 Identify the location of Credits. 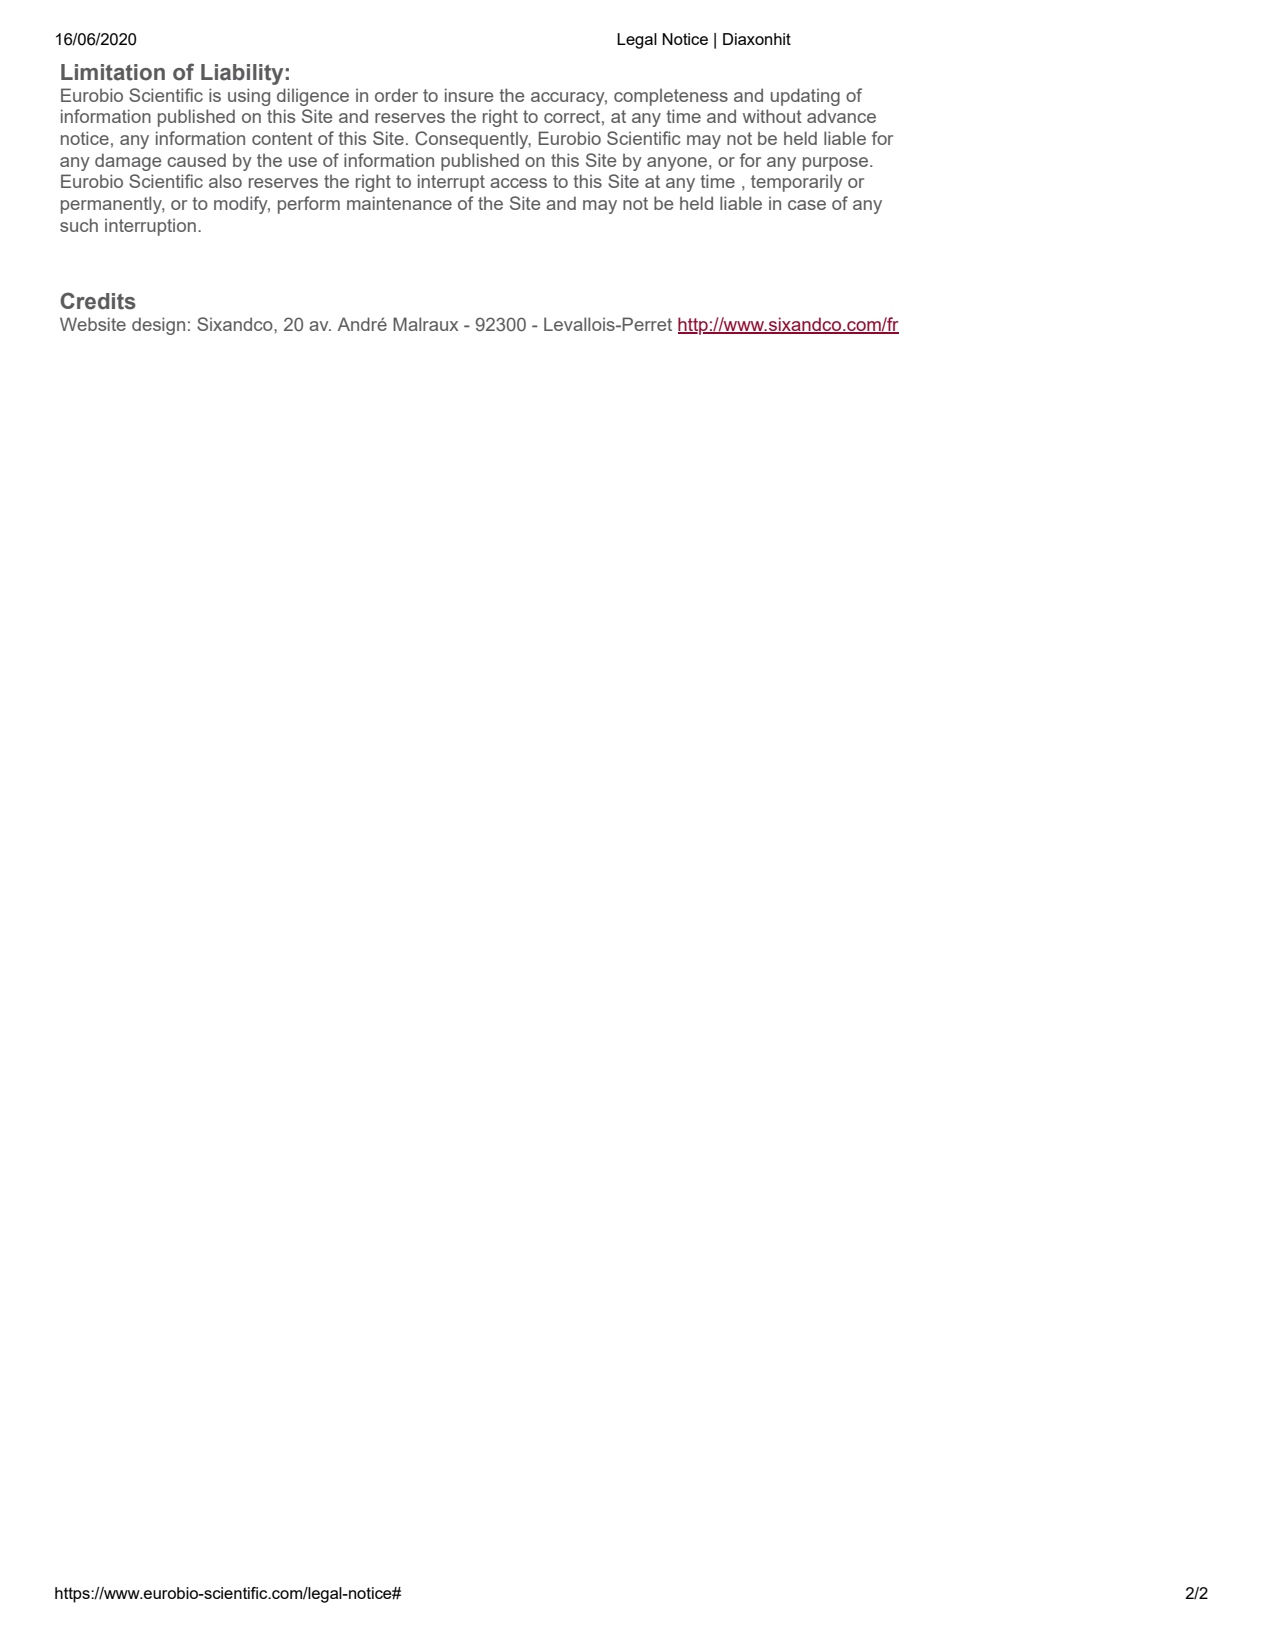
(98, 301).
